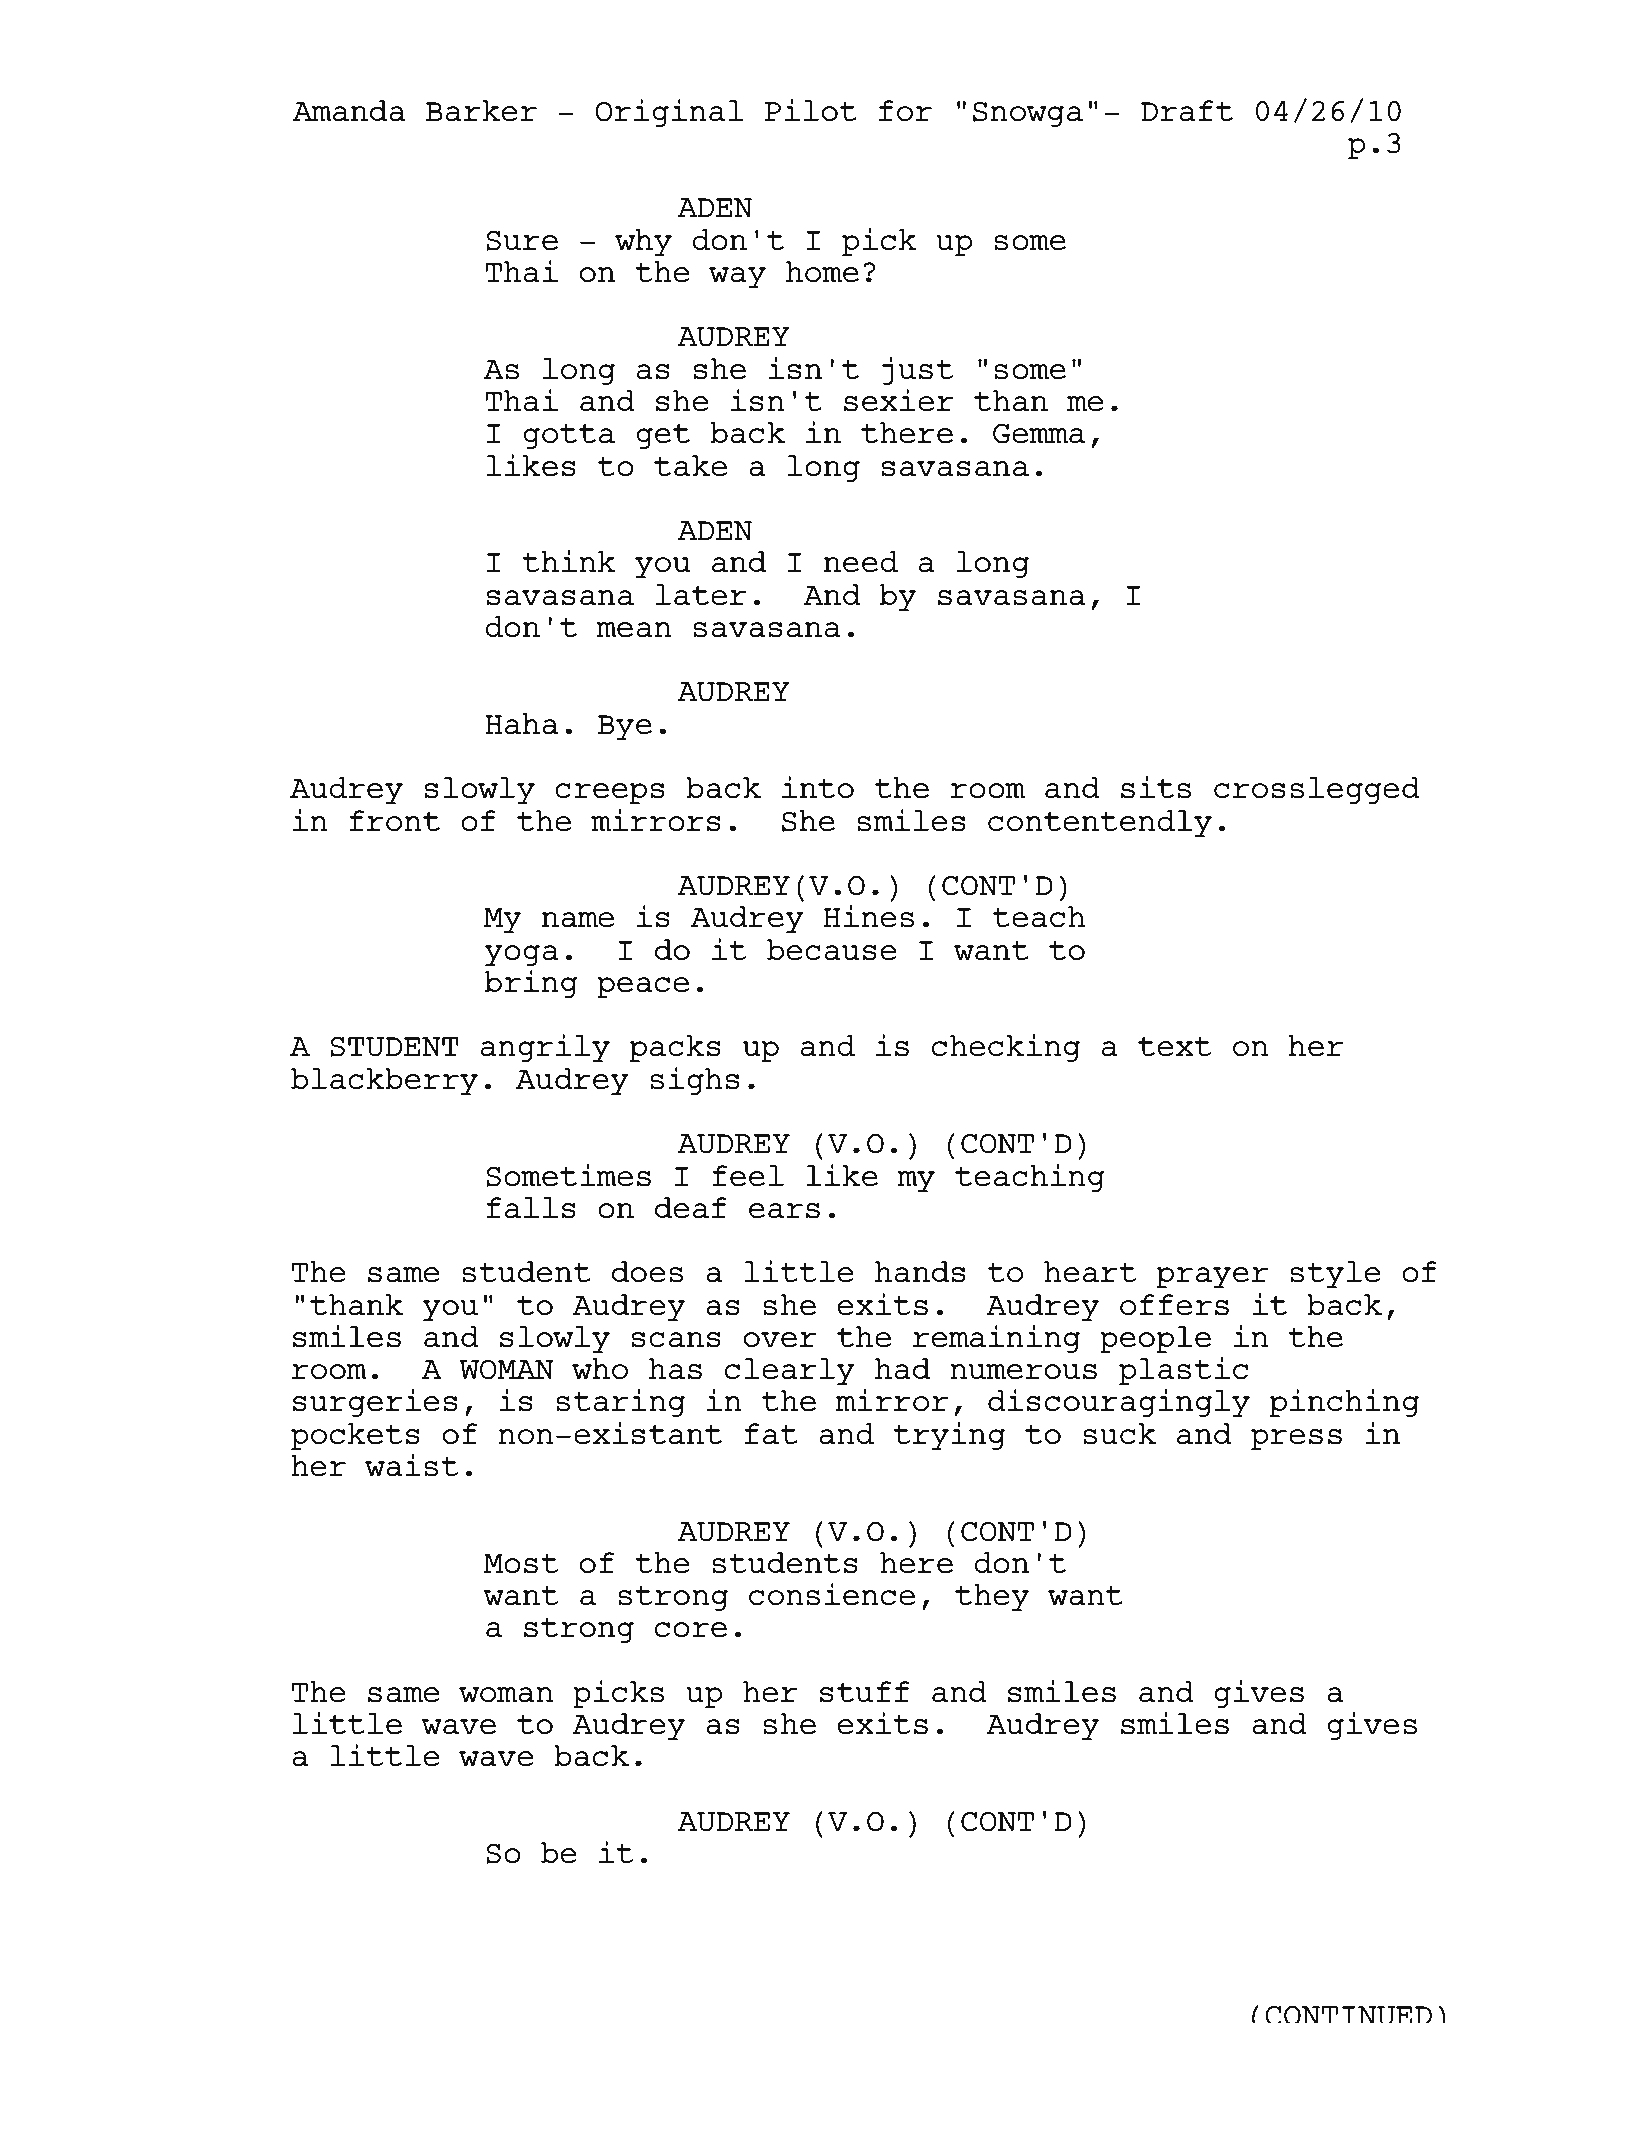 Image resolution: width=1646 pixels, height=2130 pixels. What do you see at coordinates (481, 111) in the screenshot?
I see `Barker` at bounding box center [481, 111].
